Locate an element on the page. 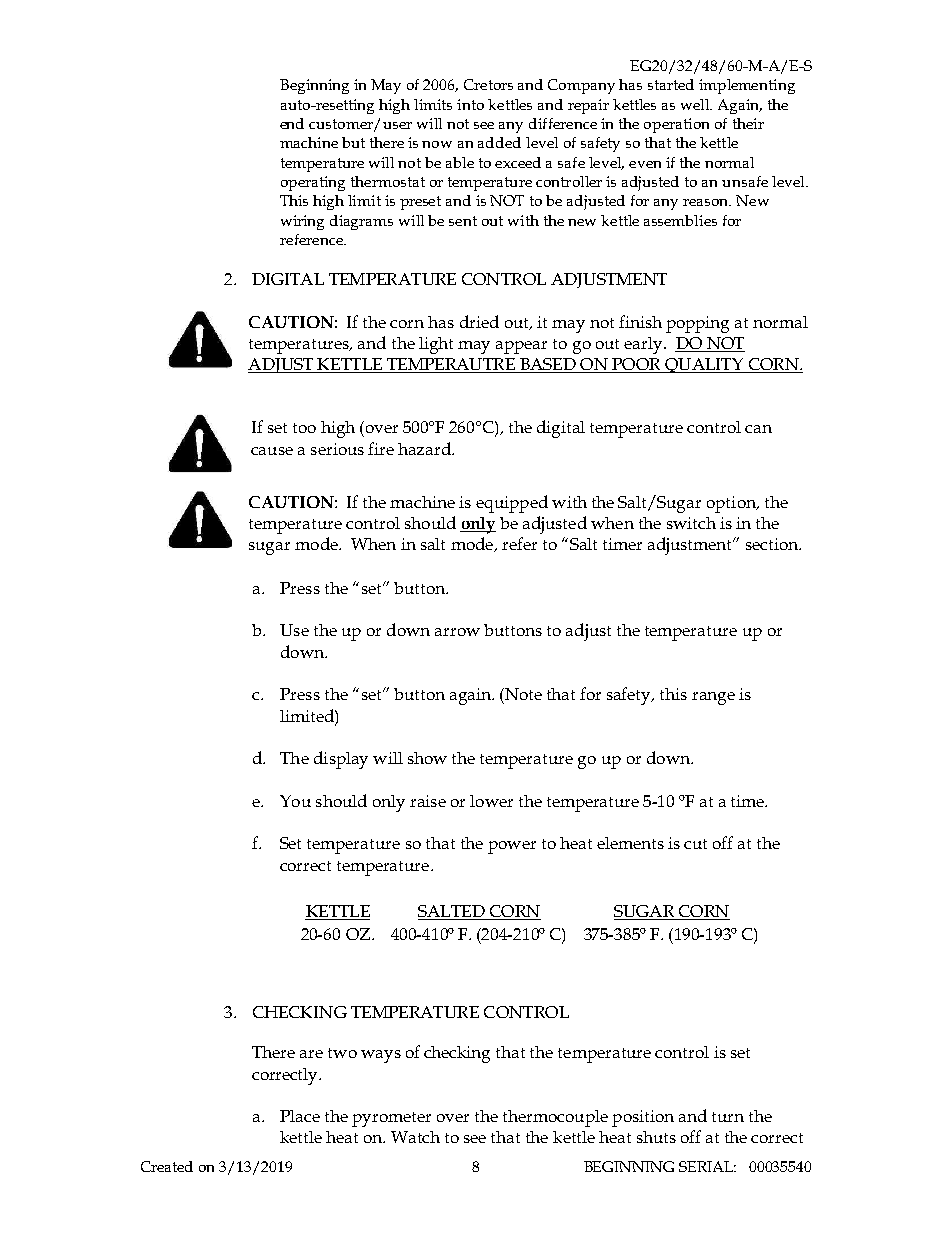  Place is located at coordinates (300, 1116).
